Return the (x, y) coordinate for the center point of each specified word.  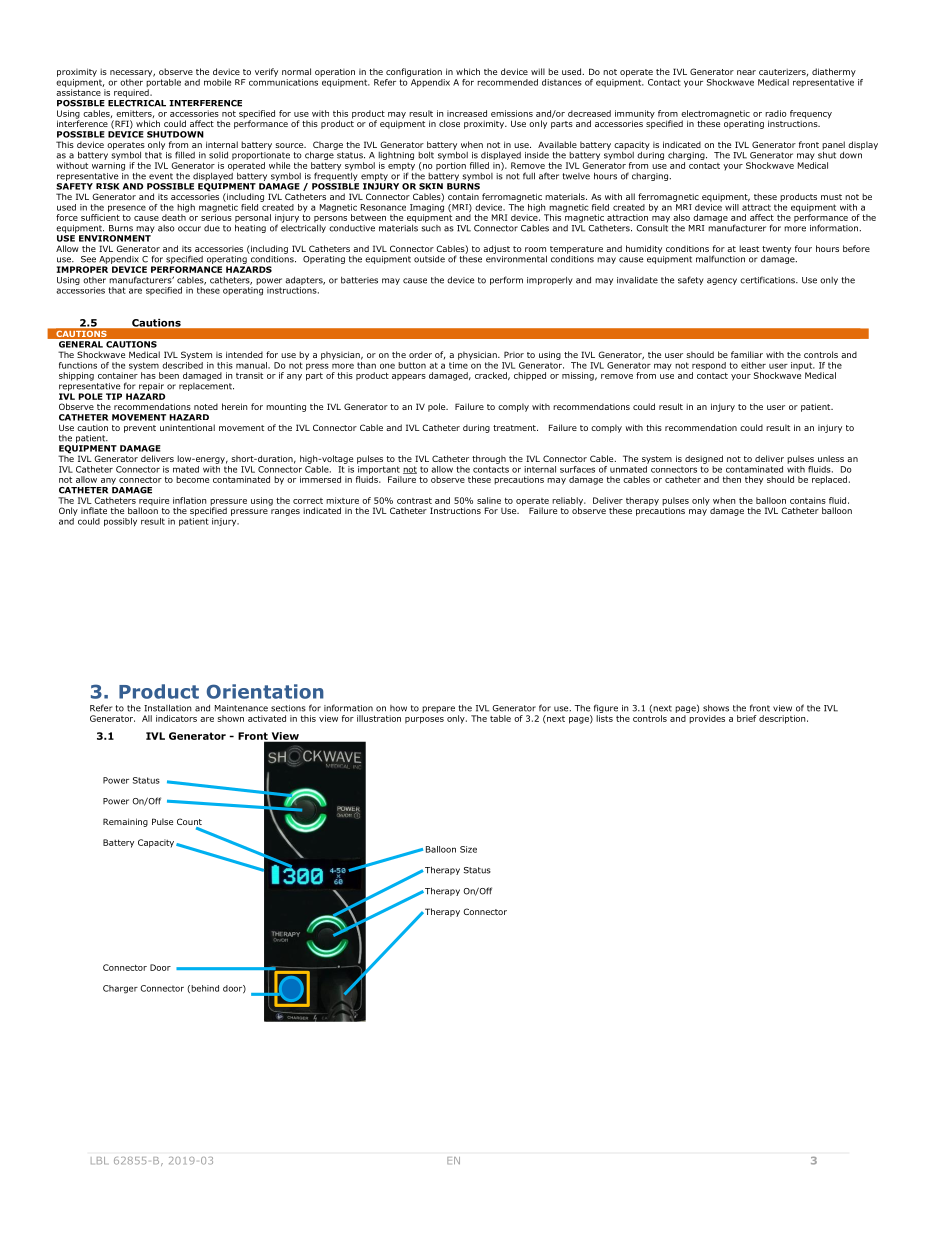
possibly (120, 522)
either (753, 365)
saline (489, 500)
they (754, 480)
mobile (217, 82)
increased (467, 113)
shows (716, 708)
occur (189, 229)
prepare (438, 709)
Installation (168, 708)
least (749, 248)
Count (189, 823)
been (169, 375)
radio (776, 113)
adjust (496, 249)
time (458, 365)
